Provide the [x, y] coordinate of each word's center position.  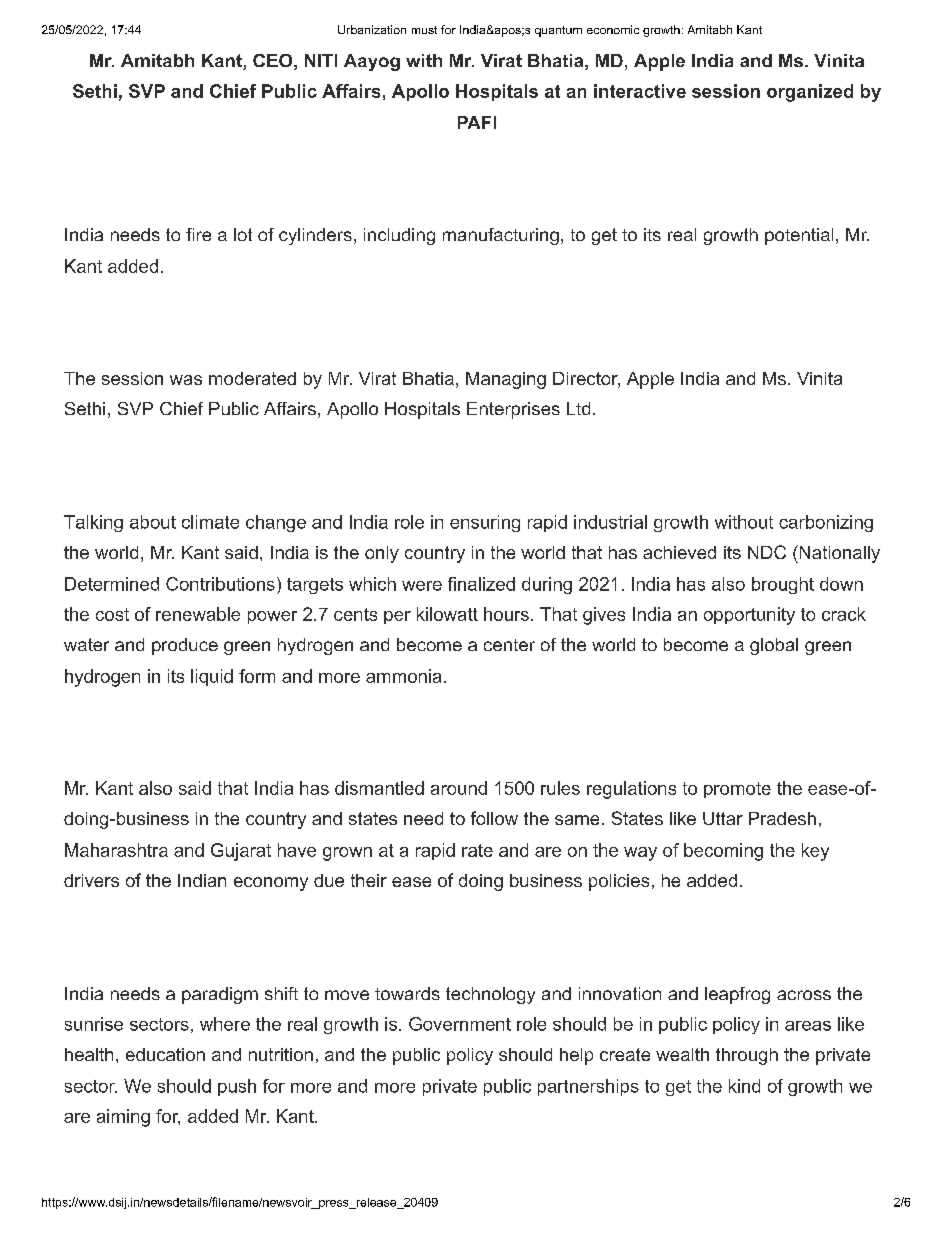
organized [810, 93]
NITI [321, 60]
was [186, 380]
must [424, 30]
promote [737, 790]
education [165, 1054]
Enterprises [513, 410]
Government [460, 1024]
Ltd [578, 408]
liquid [212, 677]
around [459, 788]
